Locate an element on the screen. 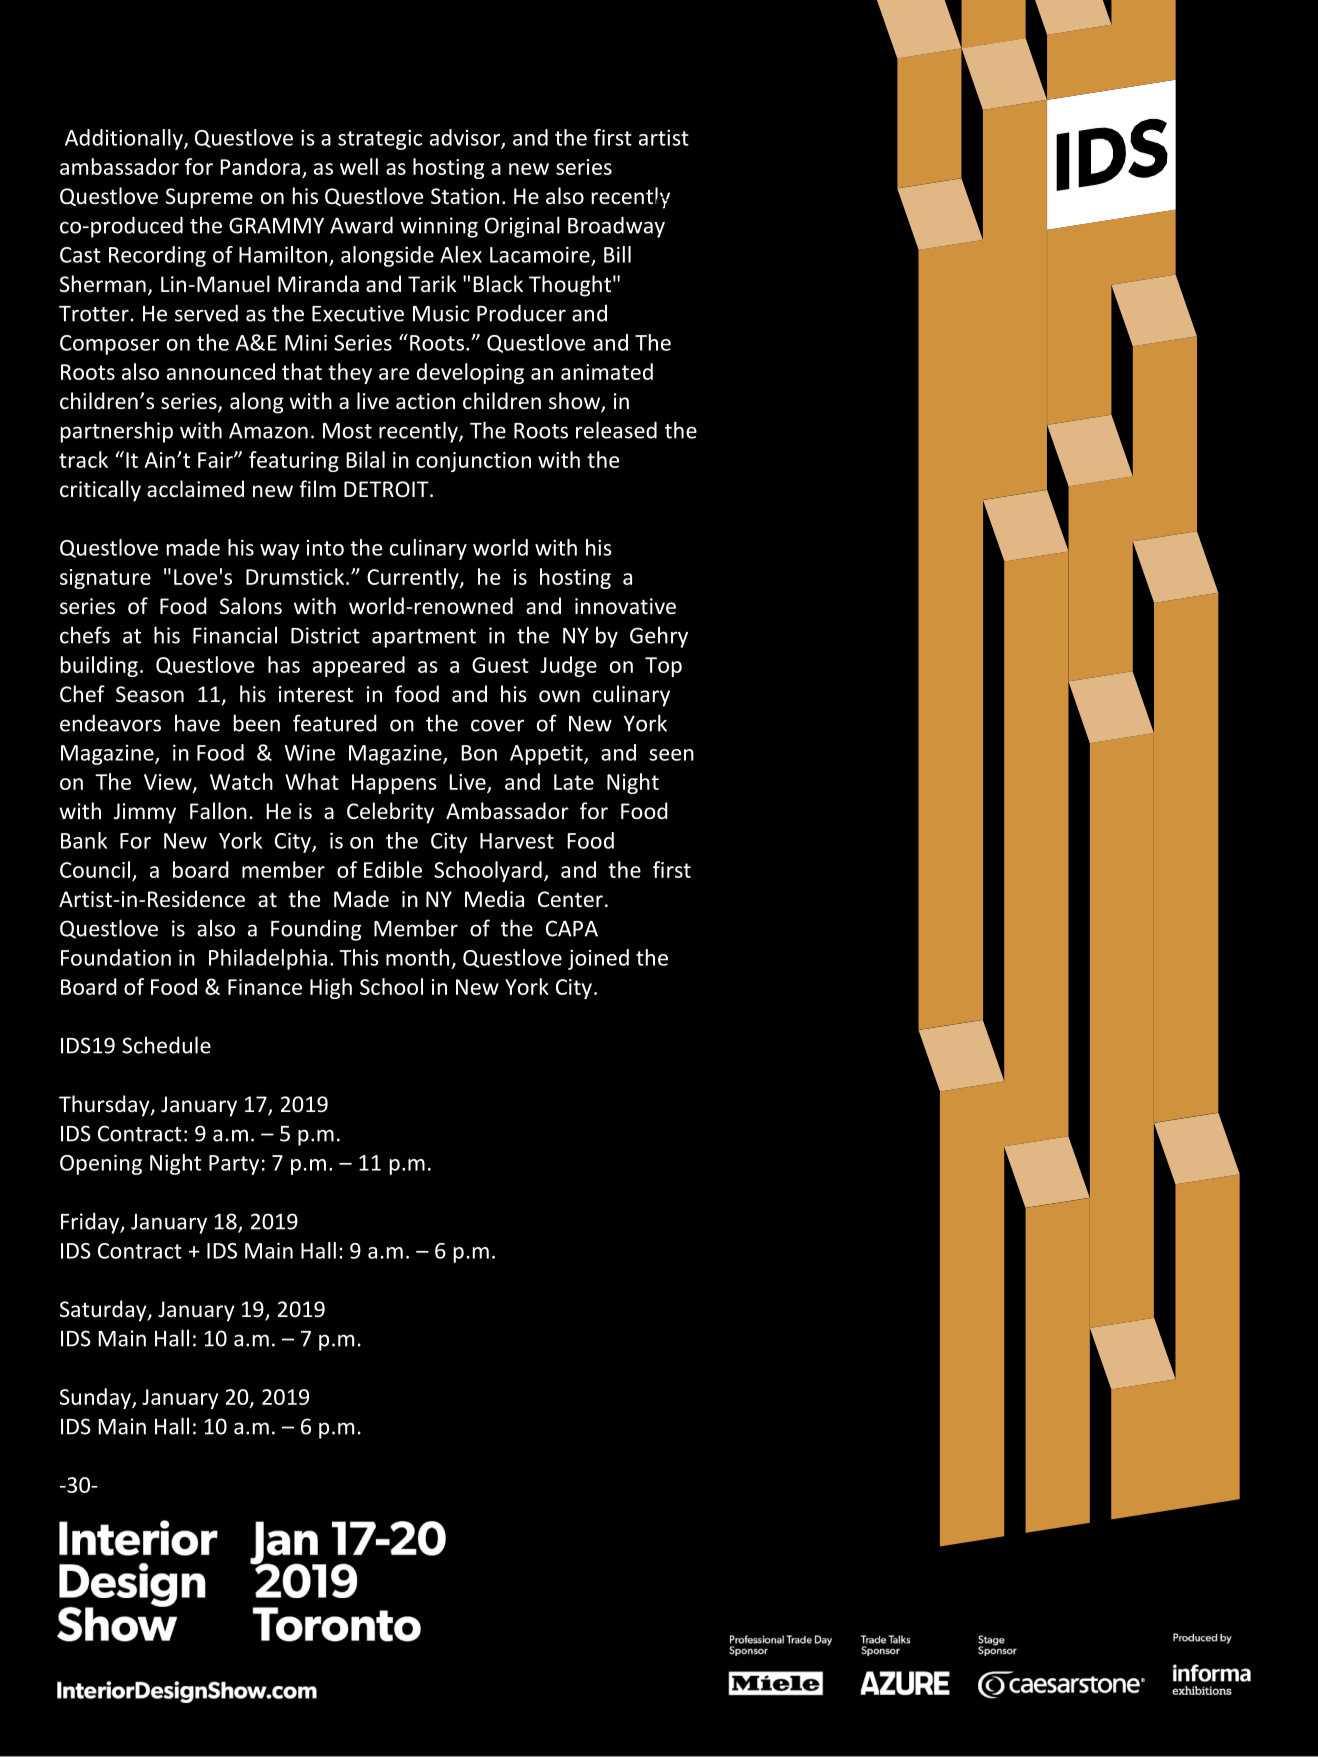 Image resolution: width=1318 pixels, height=1757 pixels. well is located at coordinates (359, 166).
